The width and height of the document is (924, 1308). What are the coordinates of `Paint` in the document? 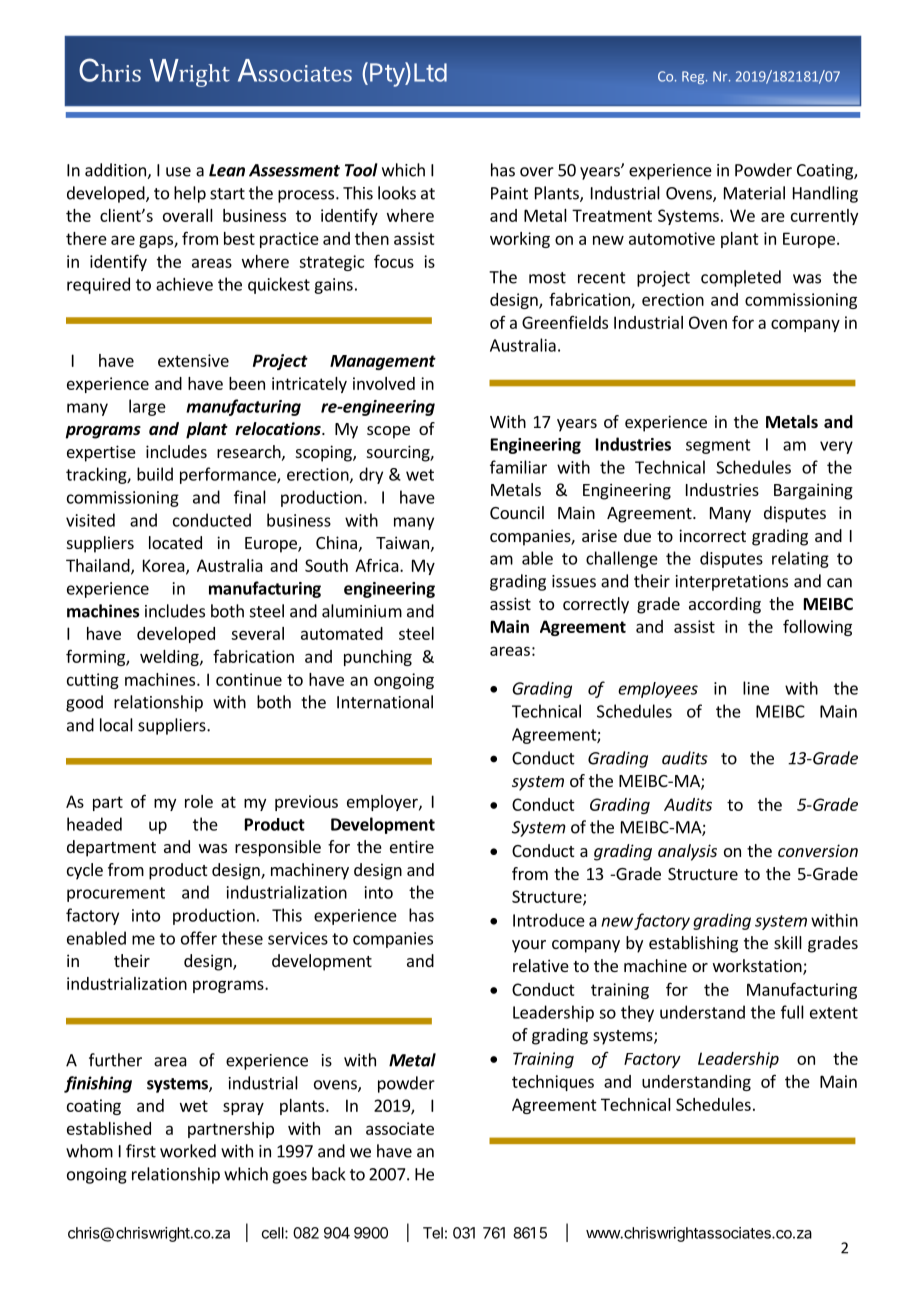 It's located at (509, 193).
